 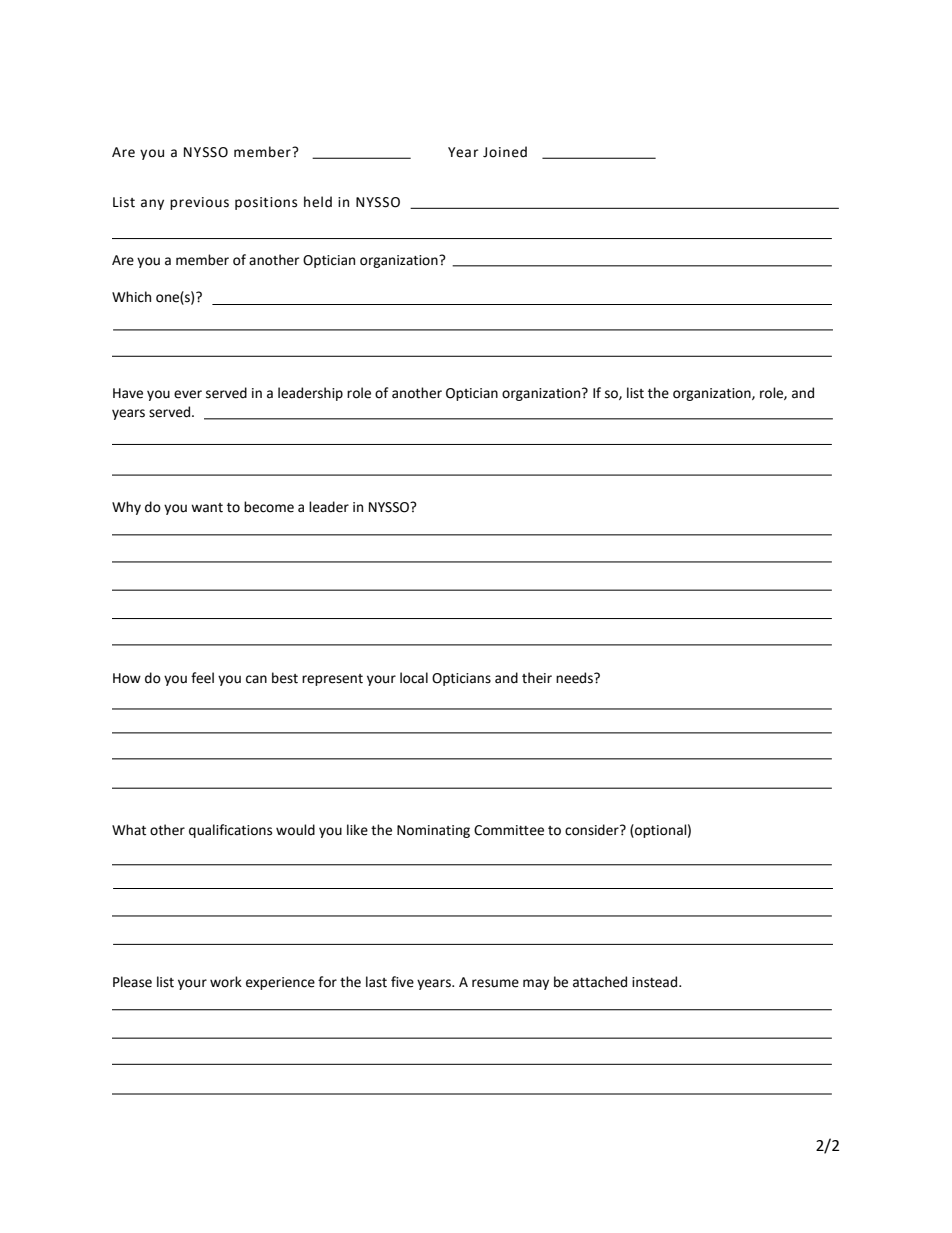 What do you see at coordinates (505, 152) in the screenshot?
I see `Joined` at bounding box center [505, 152].
